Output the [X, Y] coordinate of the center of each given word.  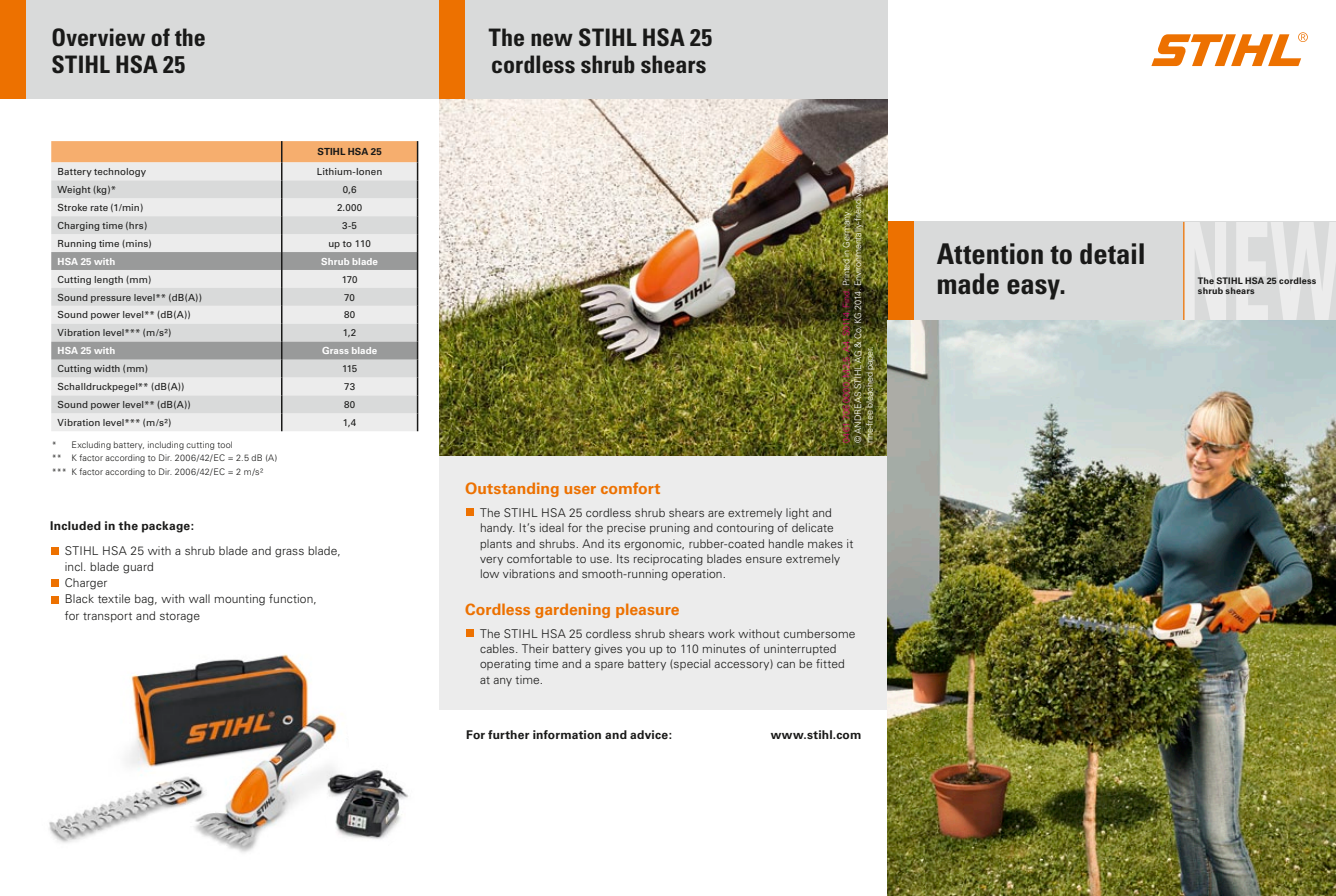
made [968, 284]
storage [180, 617]
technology [120, 172]
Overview [98, 37]
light [797, 514]
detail [1112, 254]
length [108, 280]
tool [224, 444]
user [580, 490]
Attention [990, 254]
